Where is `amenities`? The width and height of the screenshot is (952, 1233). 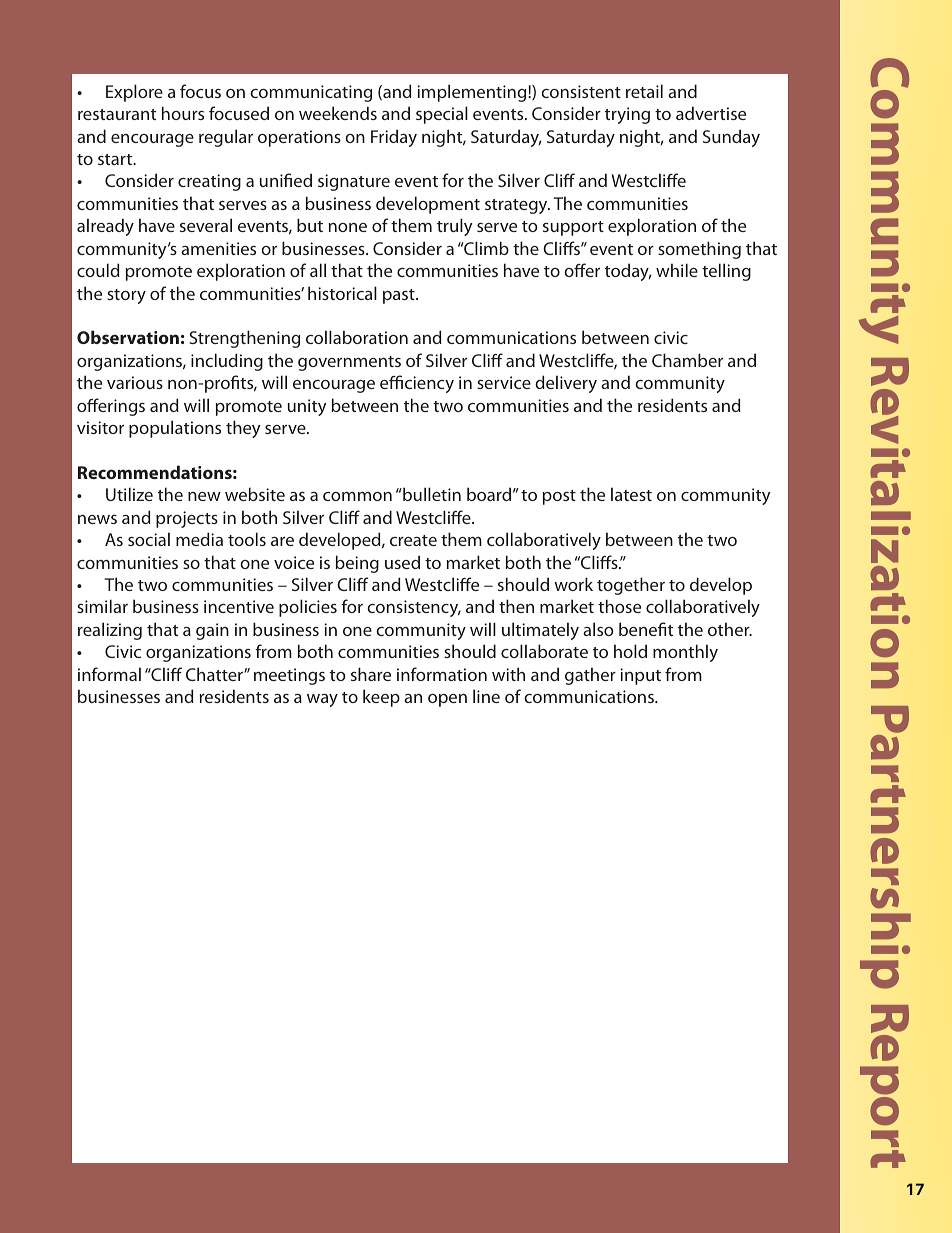
amenities is located at coordinates (218, 248).
